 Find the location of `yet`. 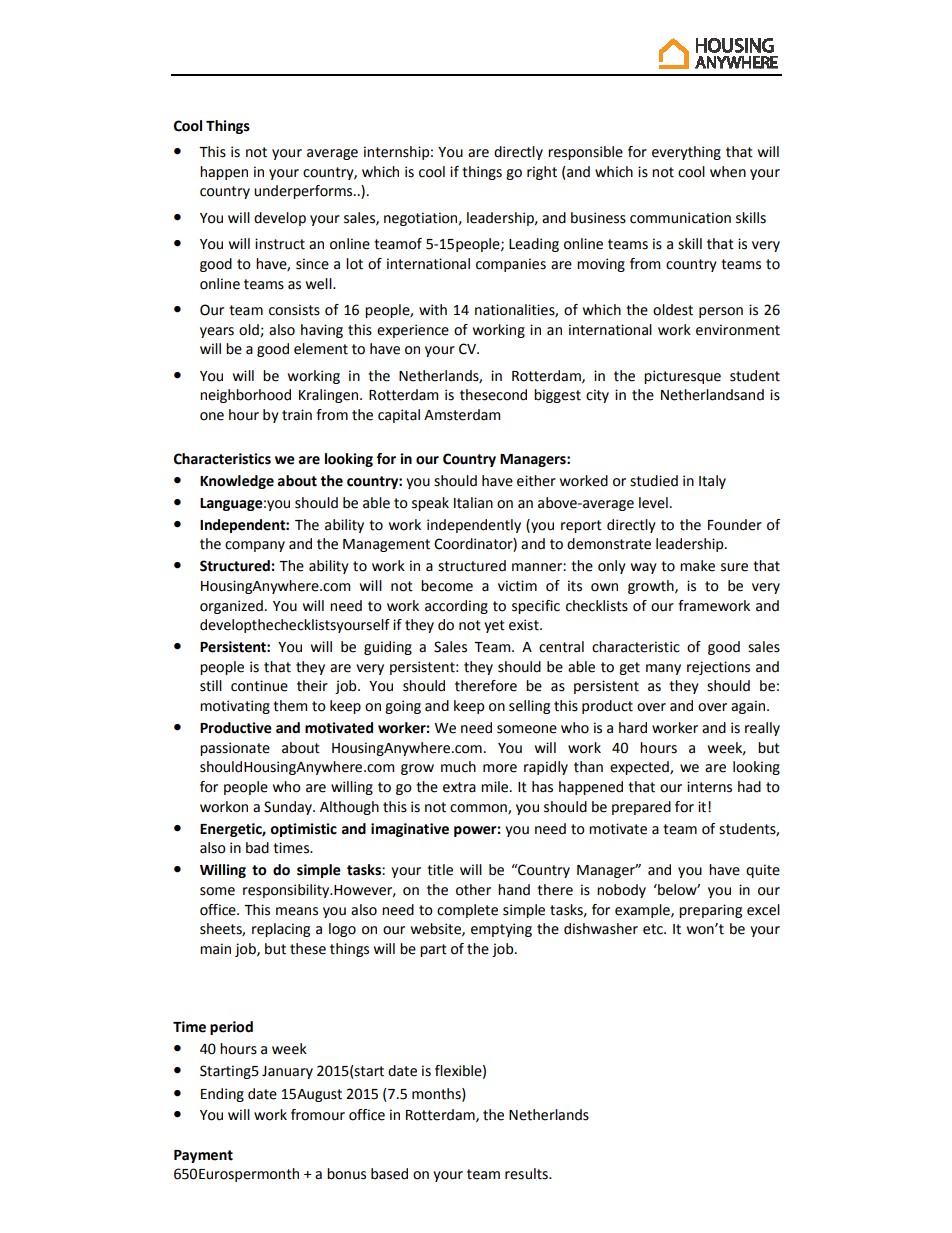

yet is located at coordinates (494, 626).
